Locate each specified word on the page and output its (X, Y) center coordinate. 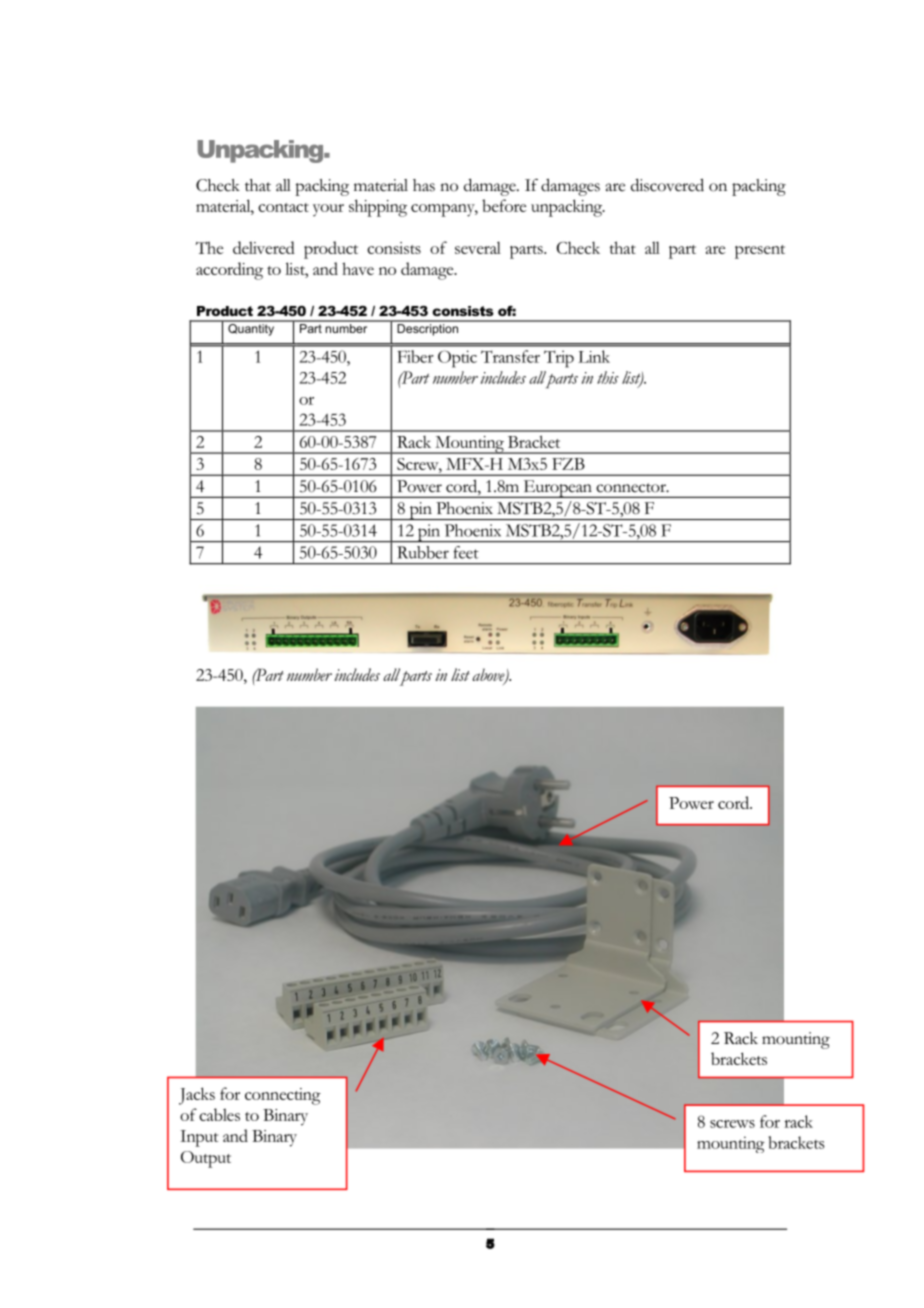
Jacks (197, 1096)
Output (206, 1159)
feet (466, 552)
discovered (667, 185)
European (557, 489)
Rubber (423, 552)
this (608, 377)
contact (283, 207)
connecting (283, 1096)
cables (219, 1114)
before (504, 205)
